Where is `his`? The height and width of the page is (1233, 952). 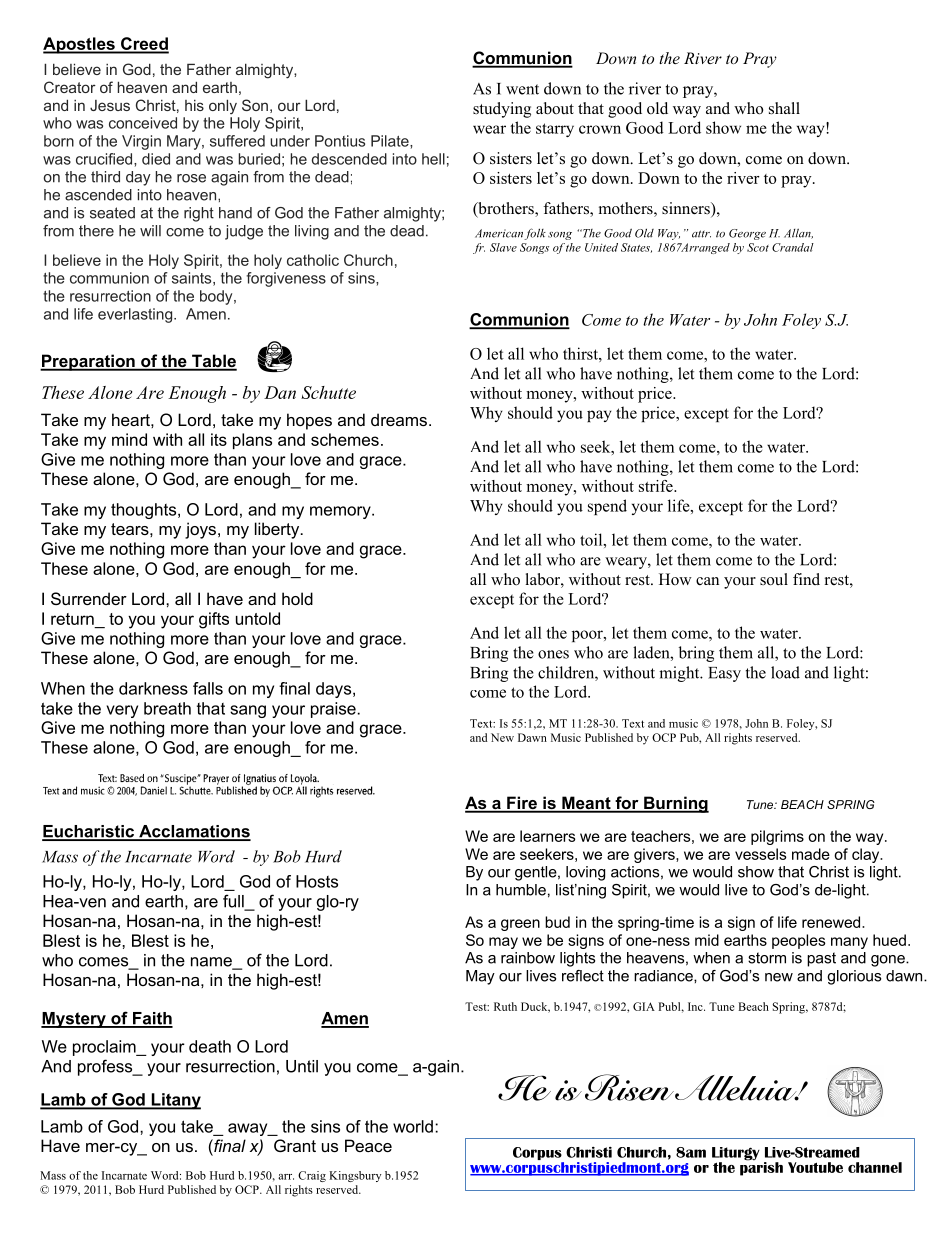
his is located at coordinates (194, 105).
